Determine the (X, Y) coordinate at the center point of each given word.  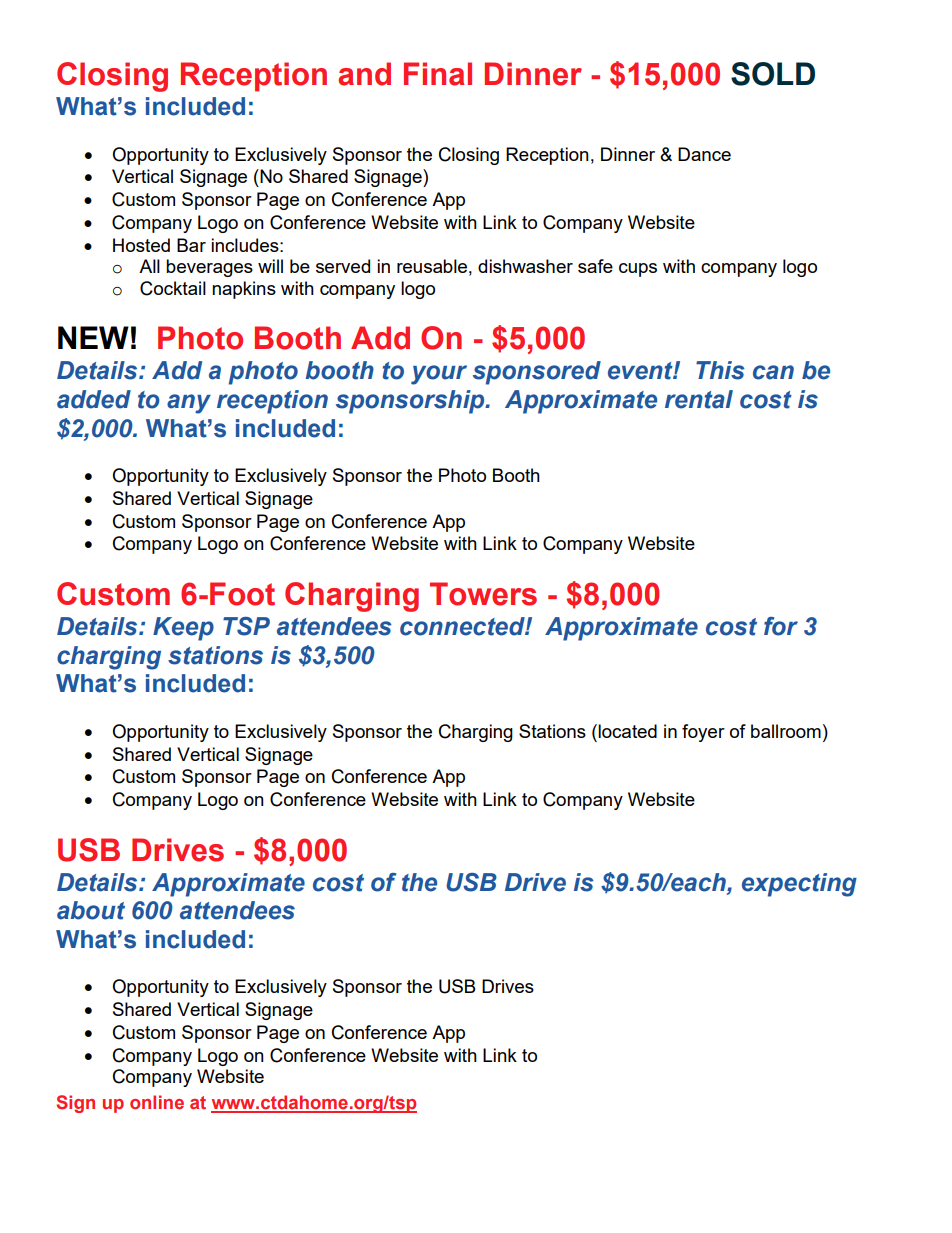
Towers (483, 594)
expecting (799, 885)
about (91, 910)
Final (438, 74)
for (781, 626)
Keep (183, 629)
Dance (704, 154)
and (364, 74)
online (157, 1102)
